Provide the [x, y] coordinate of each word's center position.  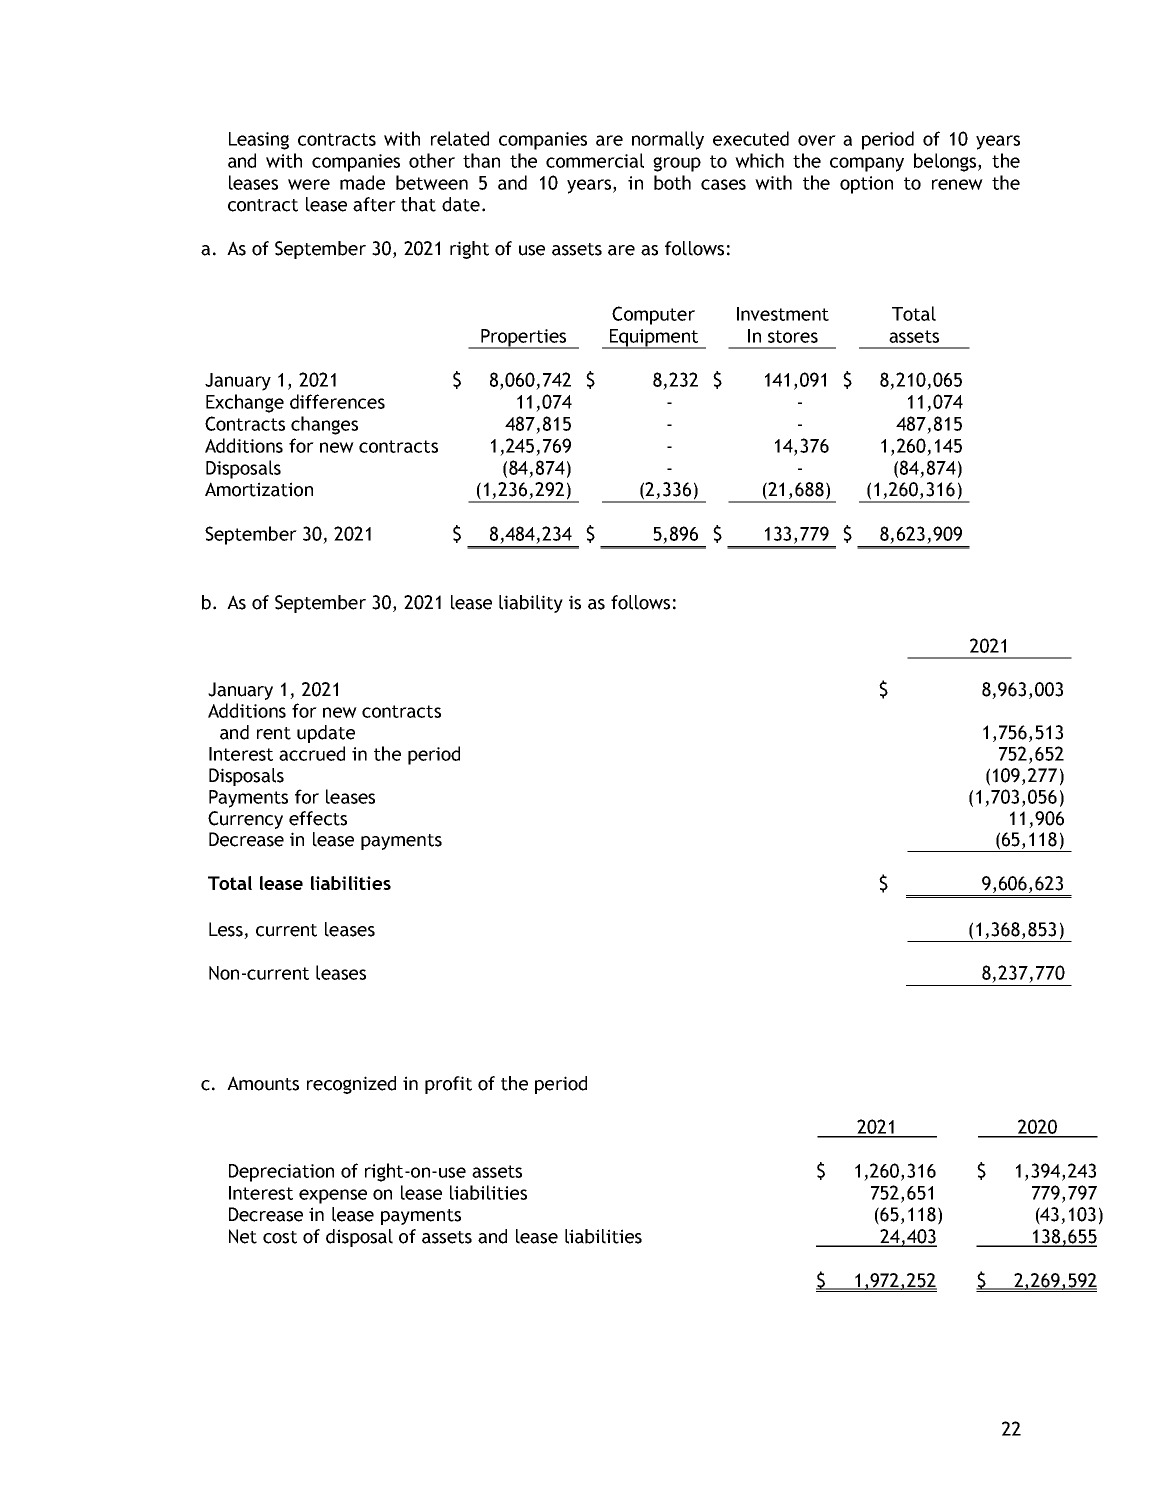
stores [793, 336]
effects [318, 818]
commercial [595, 160]
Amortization [259, 489]
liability [531, 604]
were [309, 184]
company [867, 164]
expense [333, 1196]
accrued [312, 753]
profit [448, 1085]
